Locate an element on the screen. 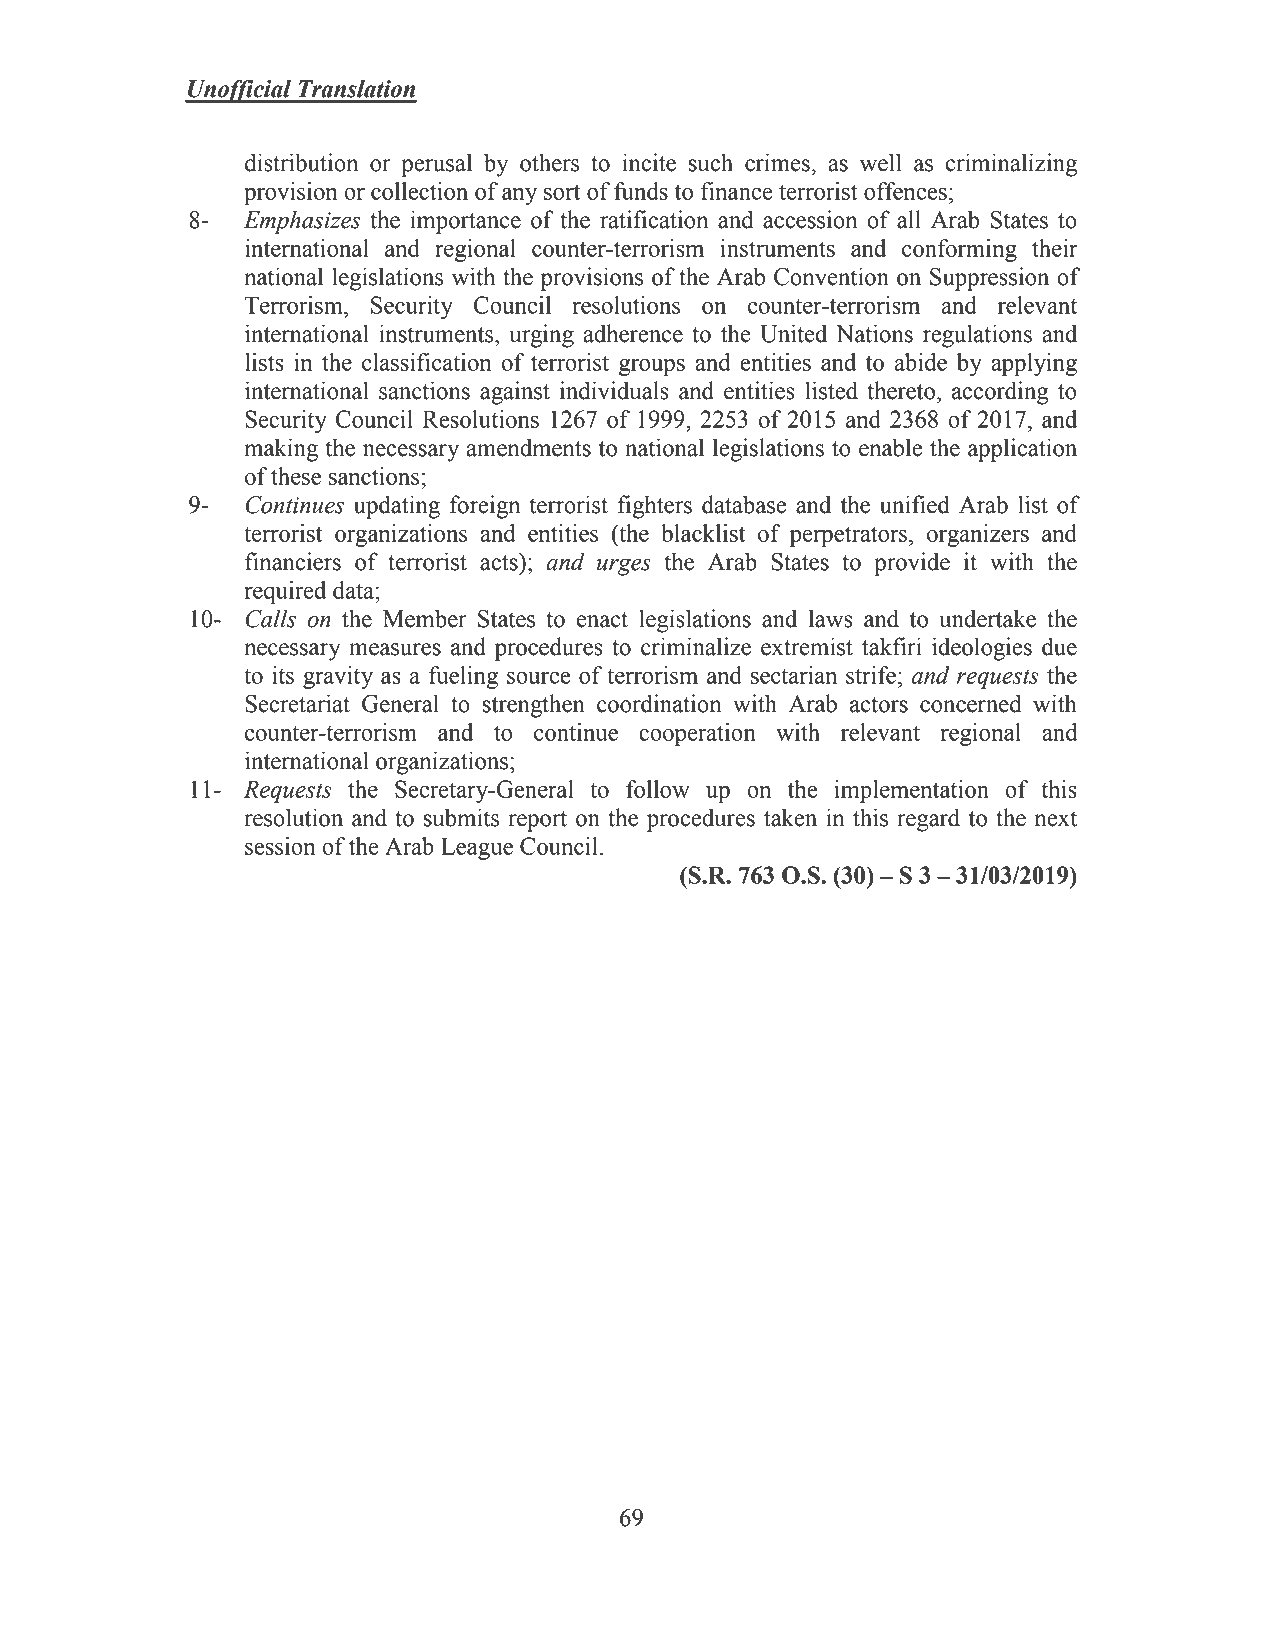 This screenshot has width=1263, height=1635. application is located at coordinates (1022, 450).
